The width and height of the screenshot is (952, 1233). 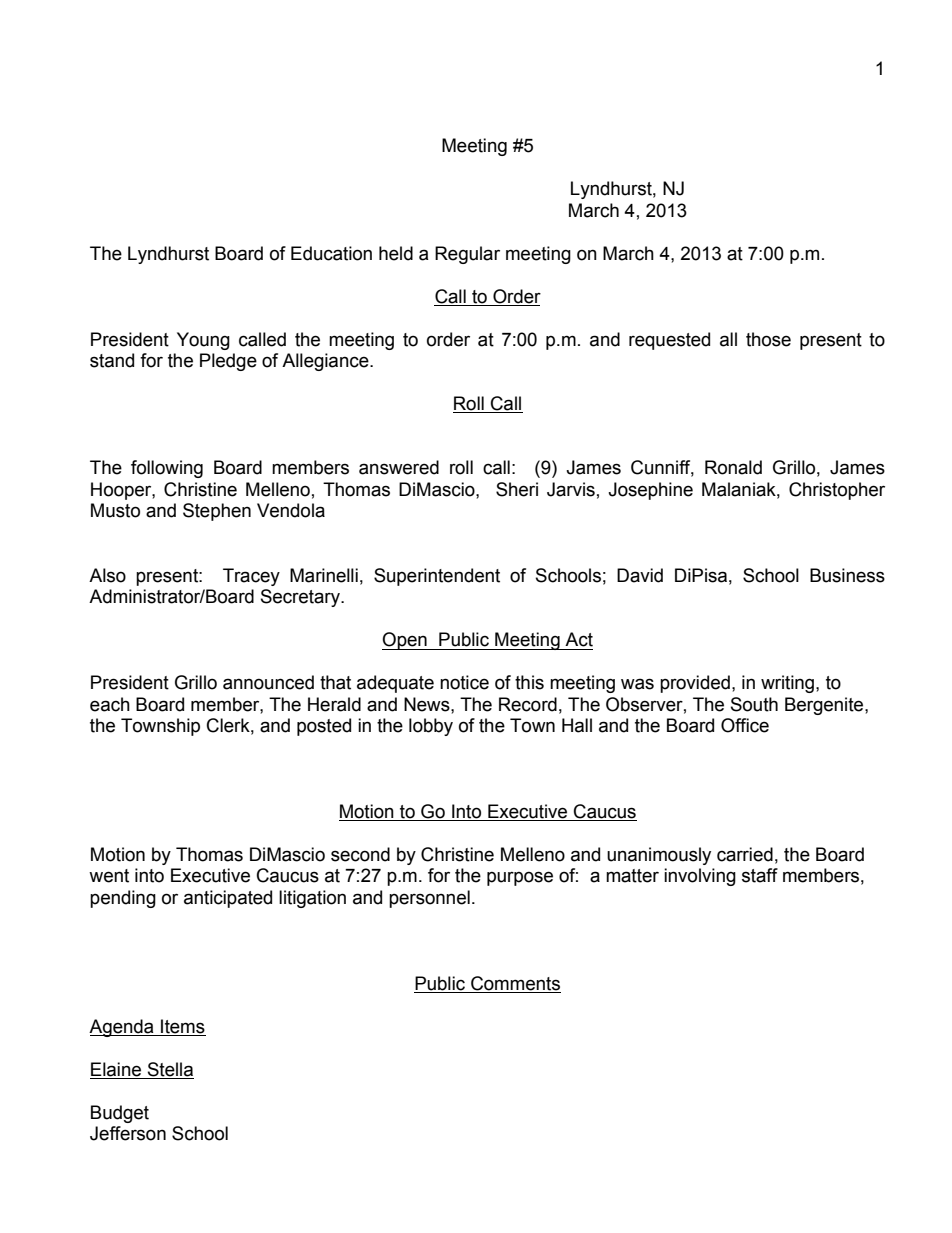 I want to click on Regular, so click(x=467, y=255).
